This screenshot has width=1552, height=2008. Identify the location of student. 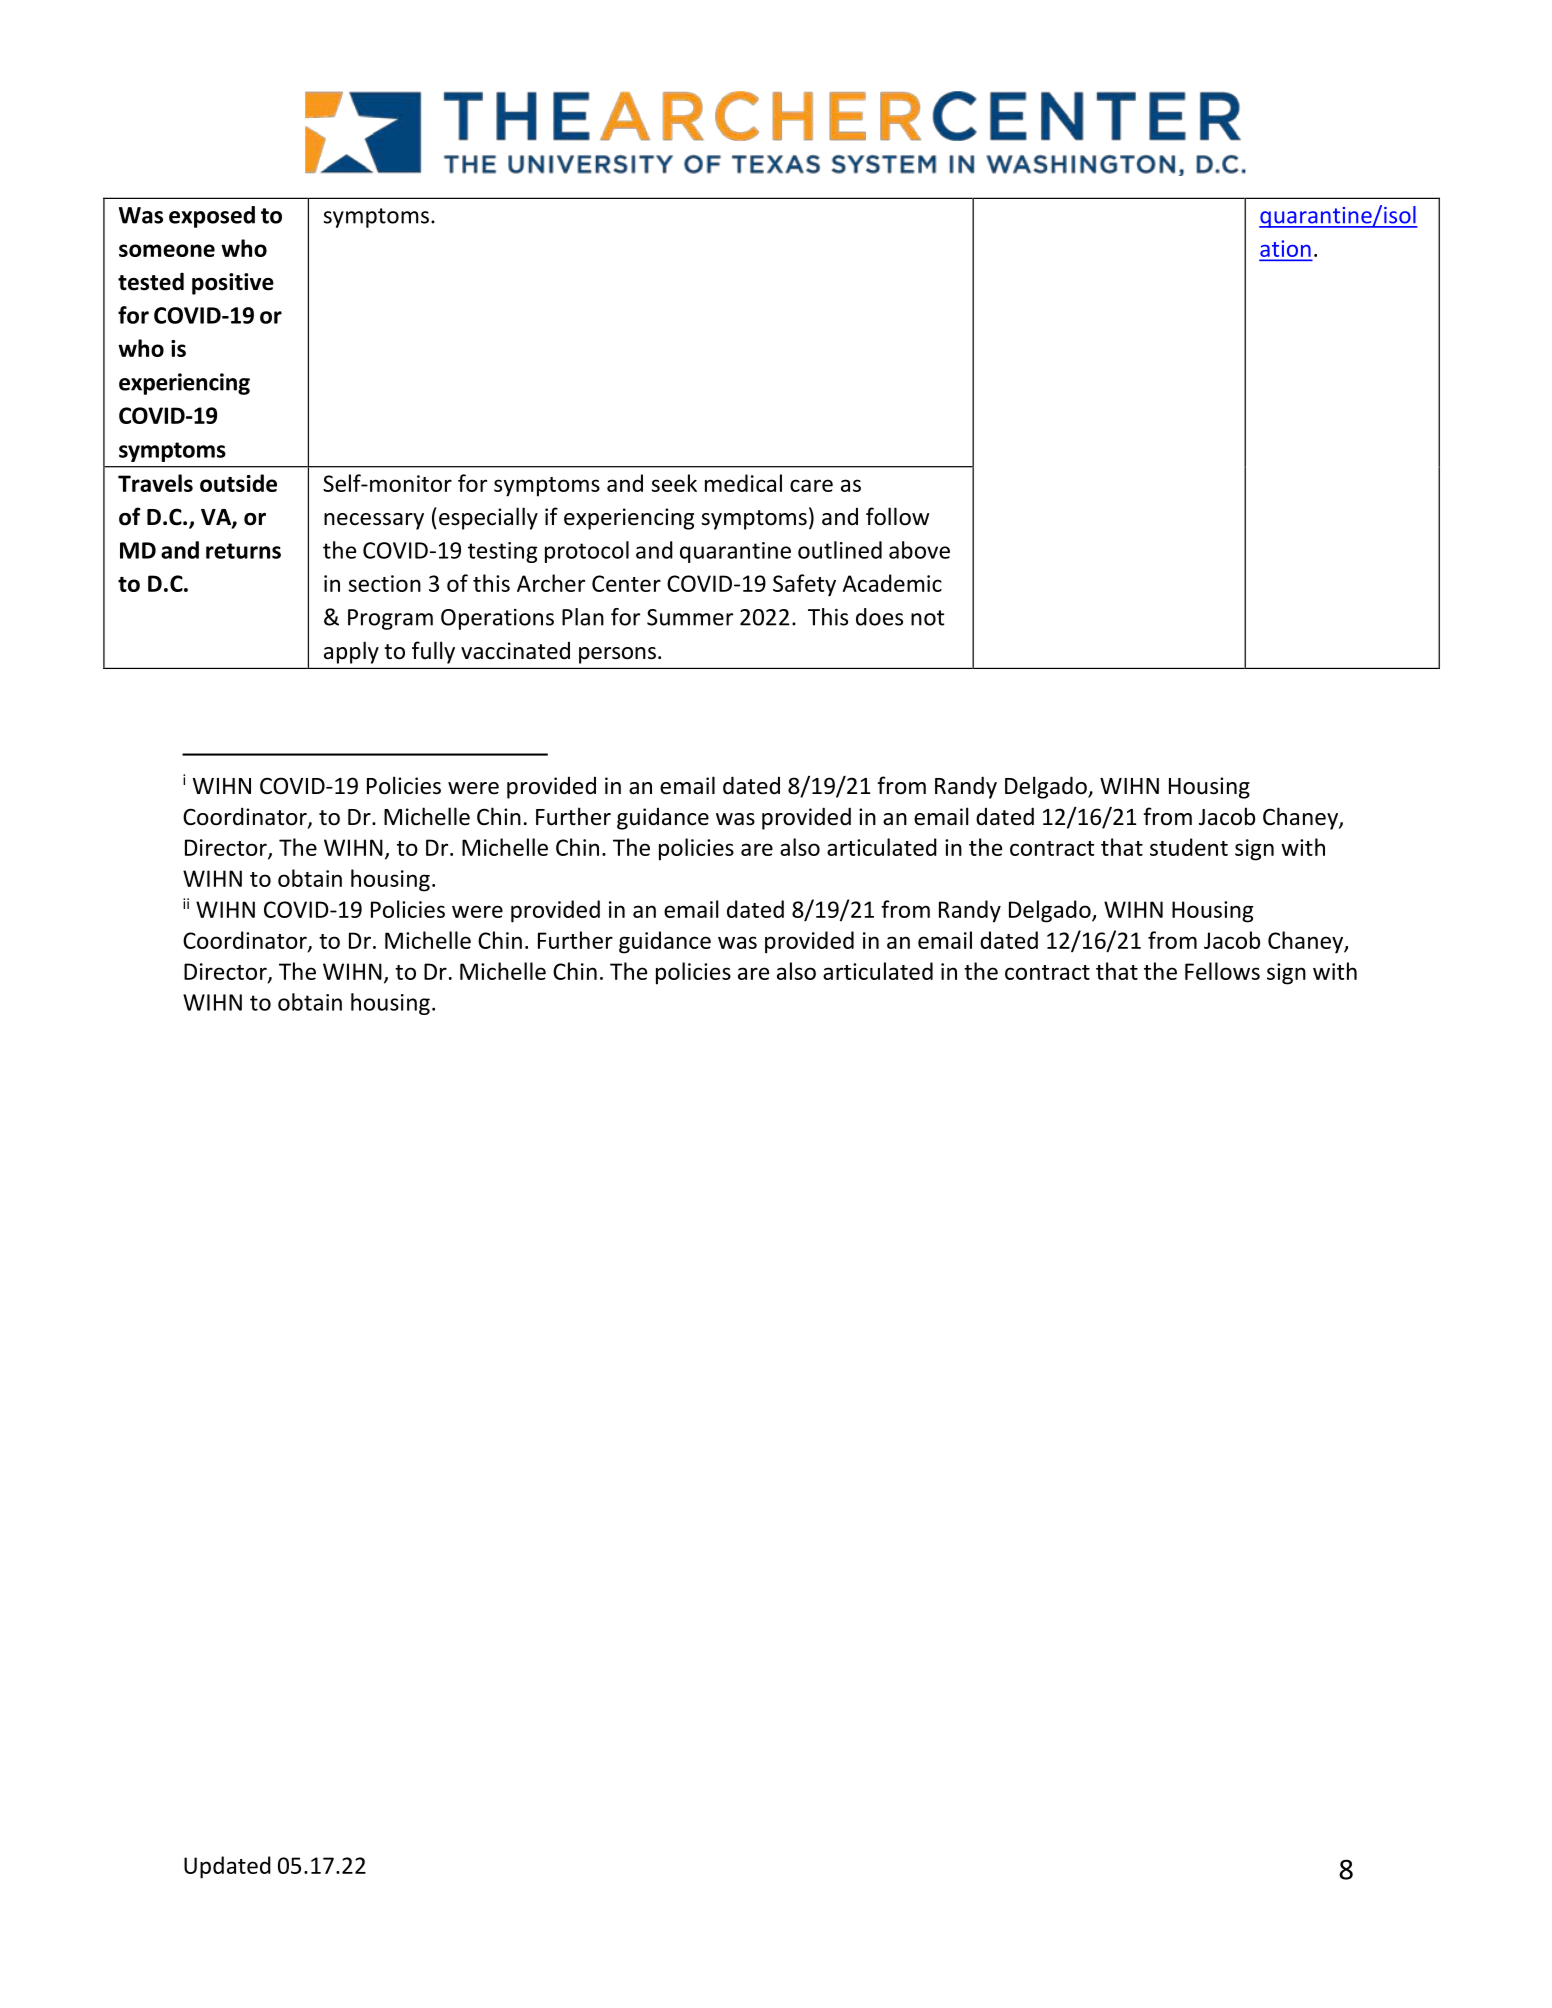
(1189, 847).
